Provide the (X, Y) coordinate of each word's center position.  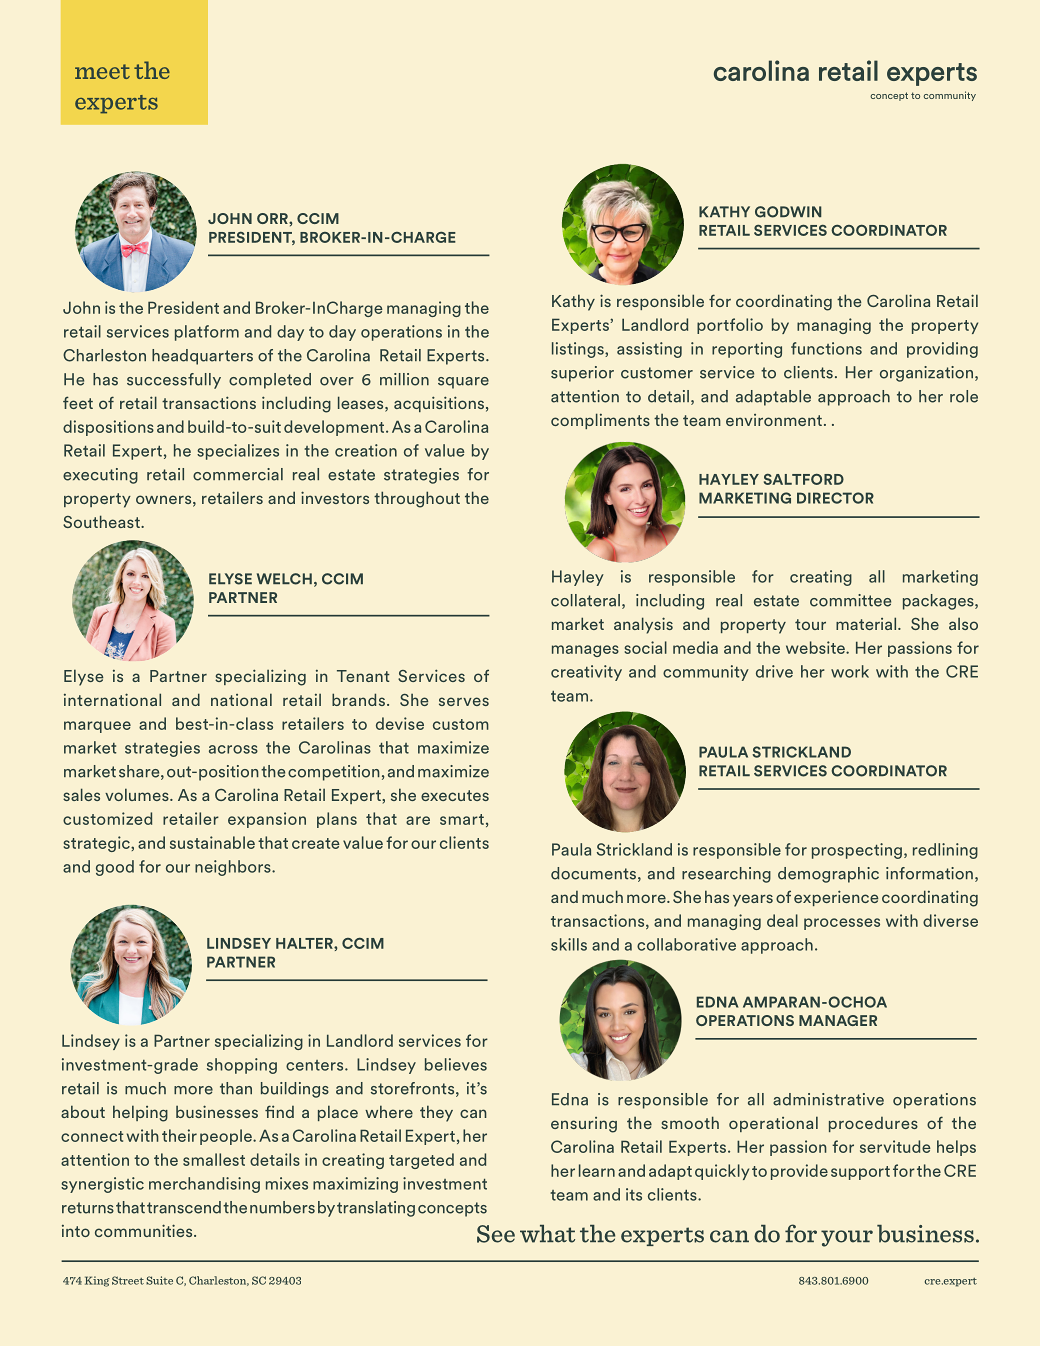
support (860, 1173)
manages (585, 651)
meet (102, 71)
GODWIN (788, 212)
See (496, 1234)
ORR (273, 218)
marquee (97, 727)
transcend (184, 1207)
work (850, 671)
